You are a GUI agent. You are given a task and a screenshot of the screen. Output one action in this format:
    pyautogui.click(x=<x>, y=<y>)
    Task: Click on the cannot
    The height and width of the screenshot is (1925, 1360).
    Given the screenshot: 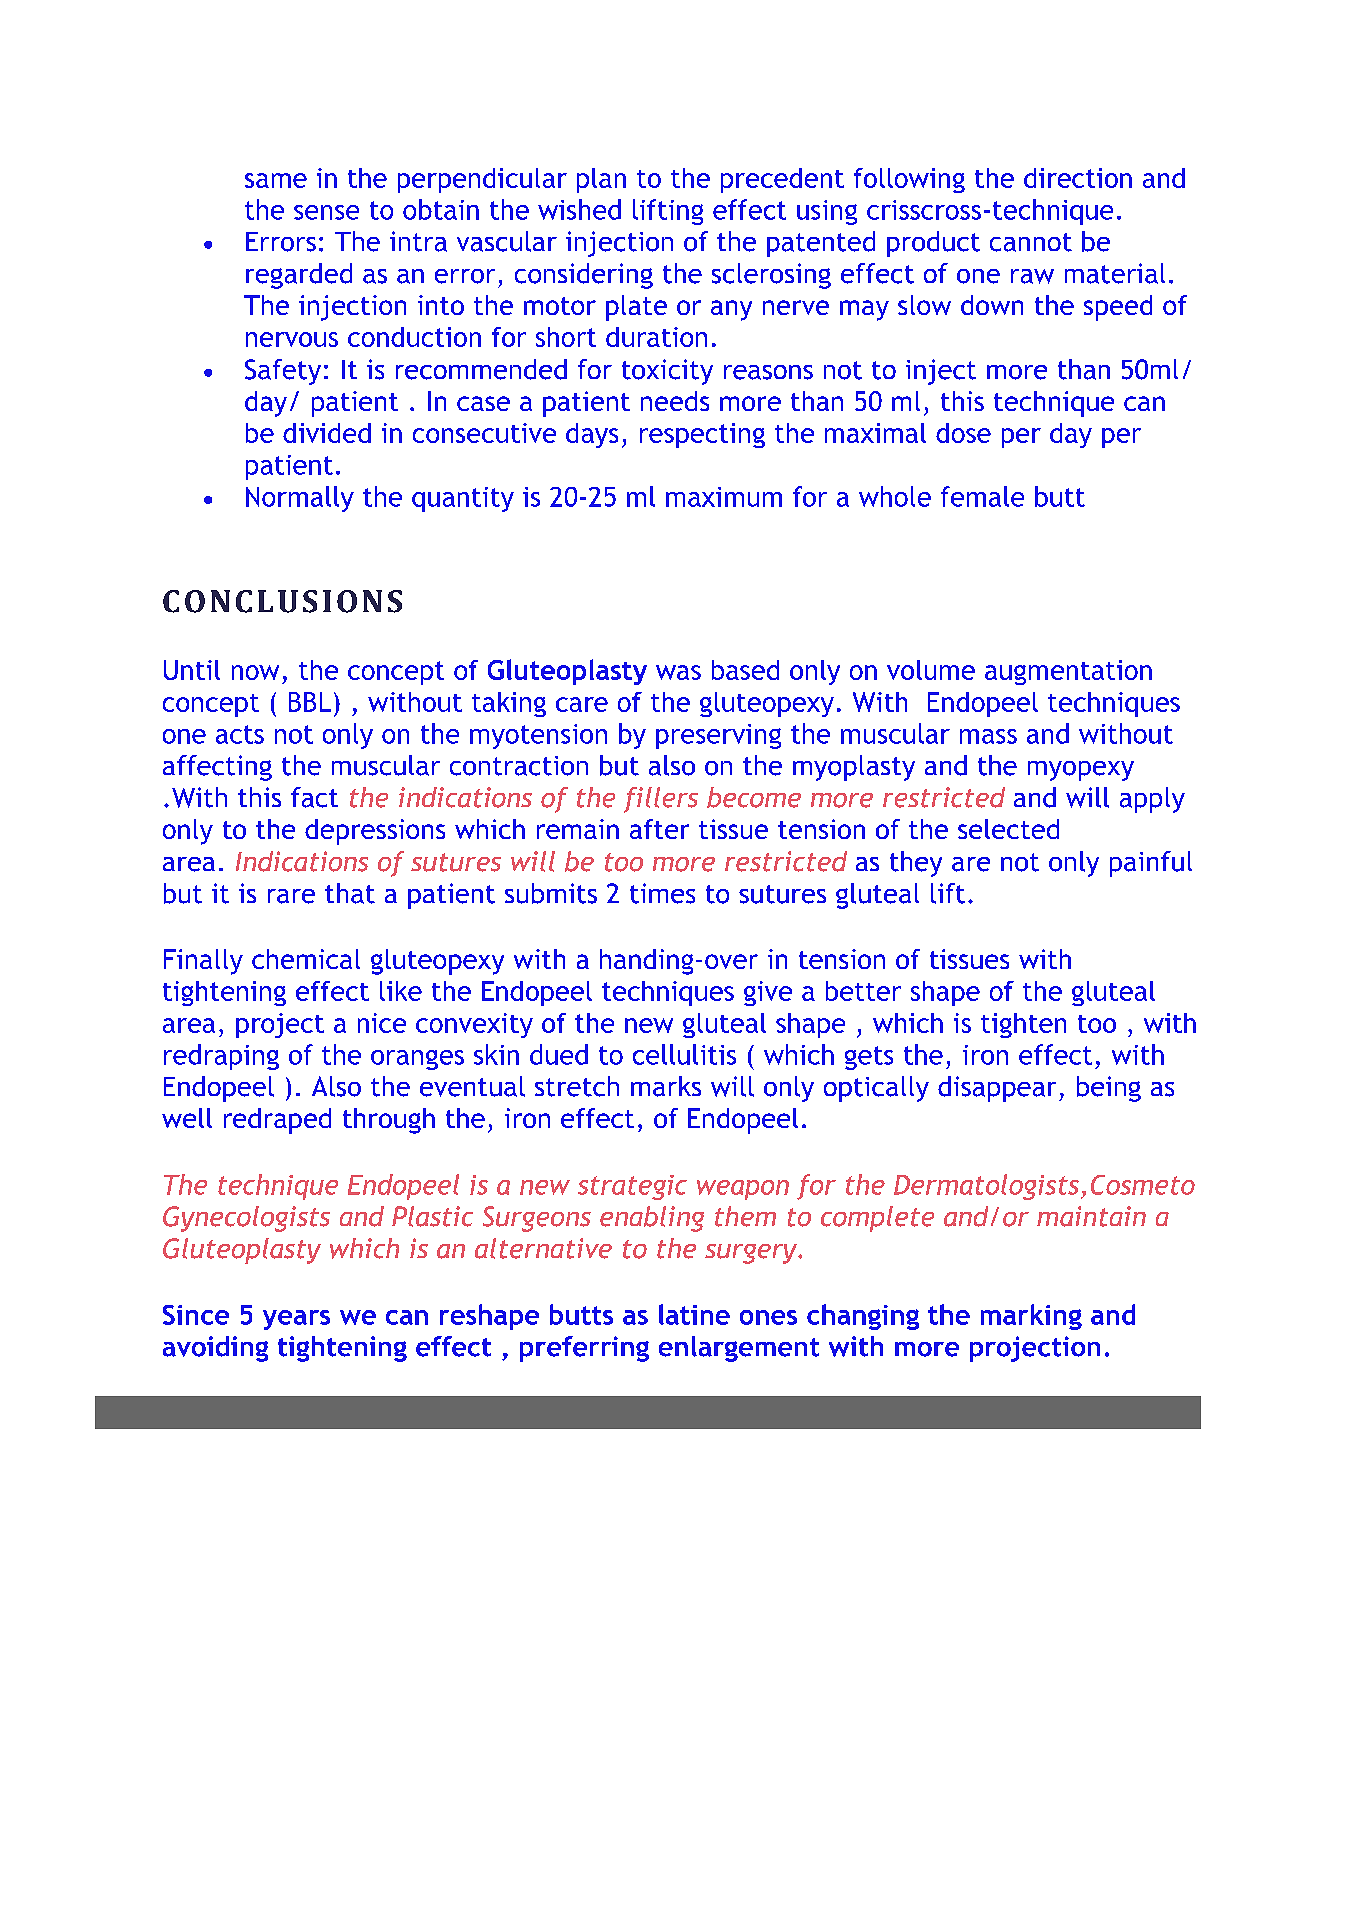 What is the action you would take?
    pyautogui.click(x=1031, y=242)
